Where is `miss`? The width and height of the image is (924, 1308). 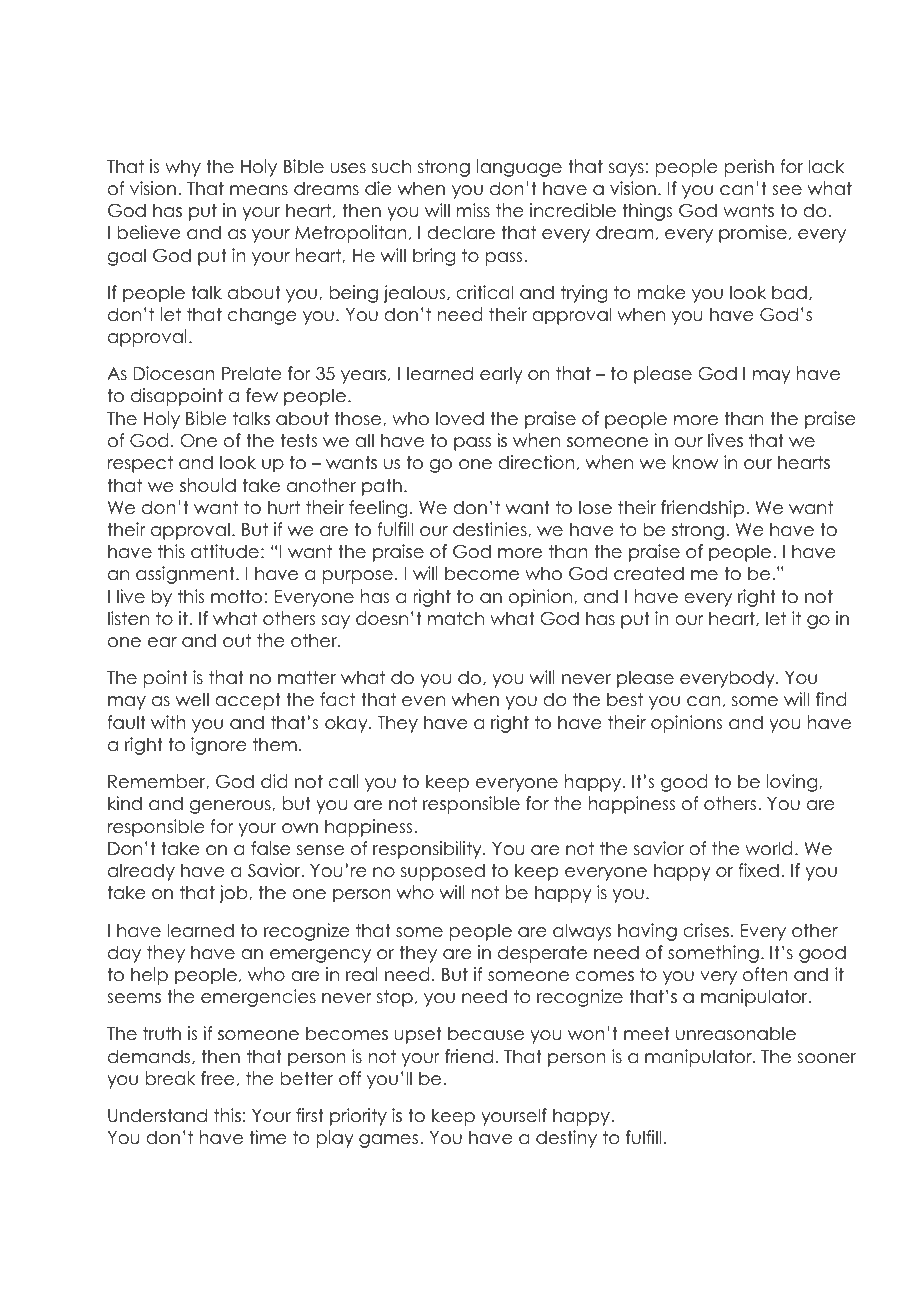 miss is located at coordinates (473, 210).
